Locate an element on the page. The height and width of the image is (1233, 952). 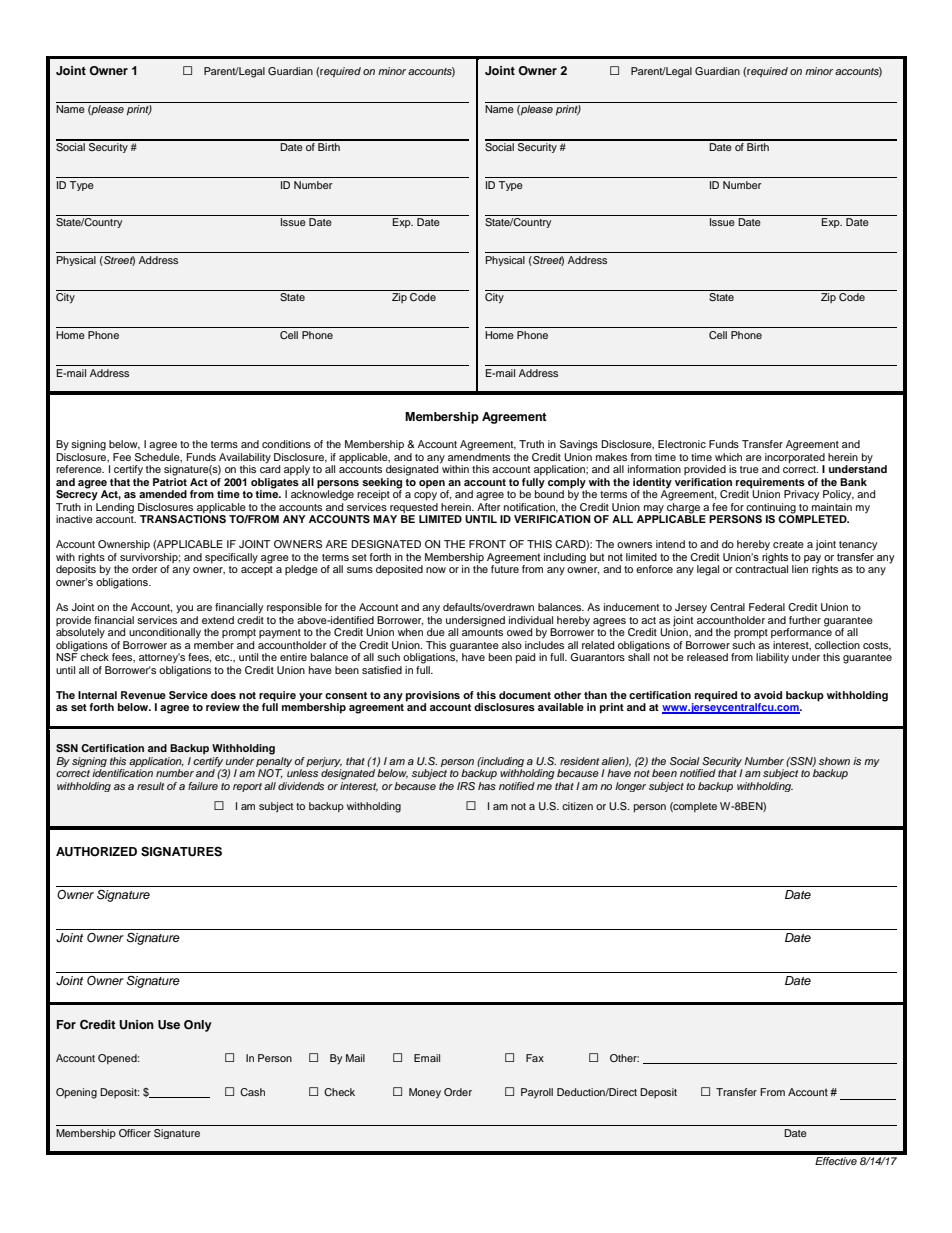
Only is located at coordinates (198, 1026).
